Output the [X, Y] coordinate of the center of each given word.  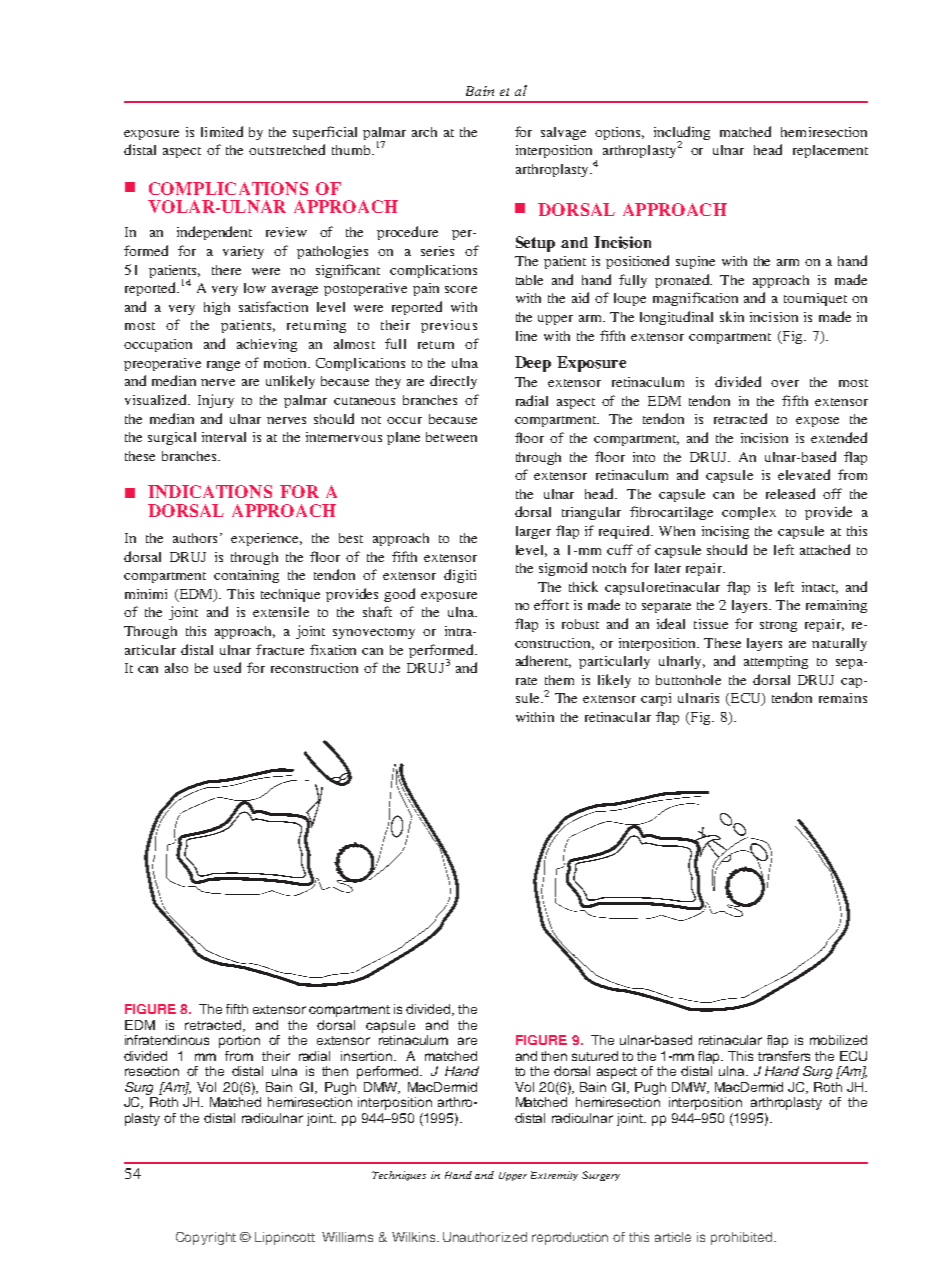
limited [222, 131]
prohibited [741, 1238]
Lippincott [285, 1238]
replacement [830, 151]
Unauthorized [485, 1237]
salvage [563, 133]
